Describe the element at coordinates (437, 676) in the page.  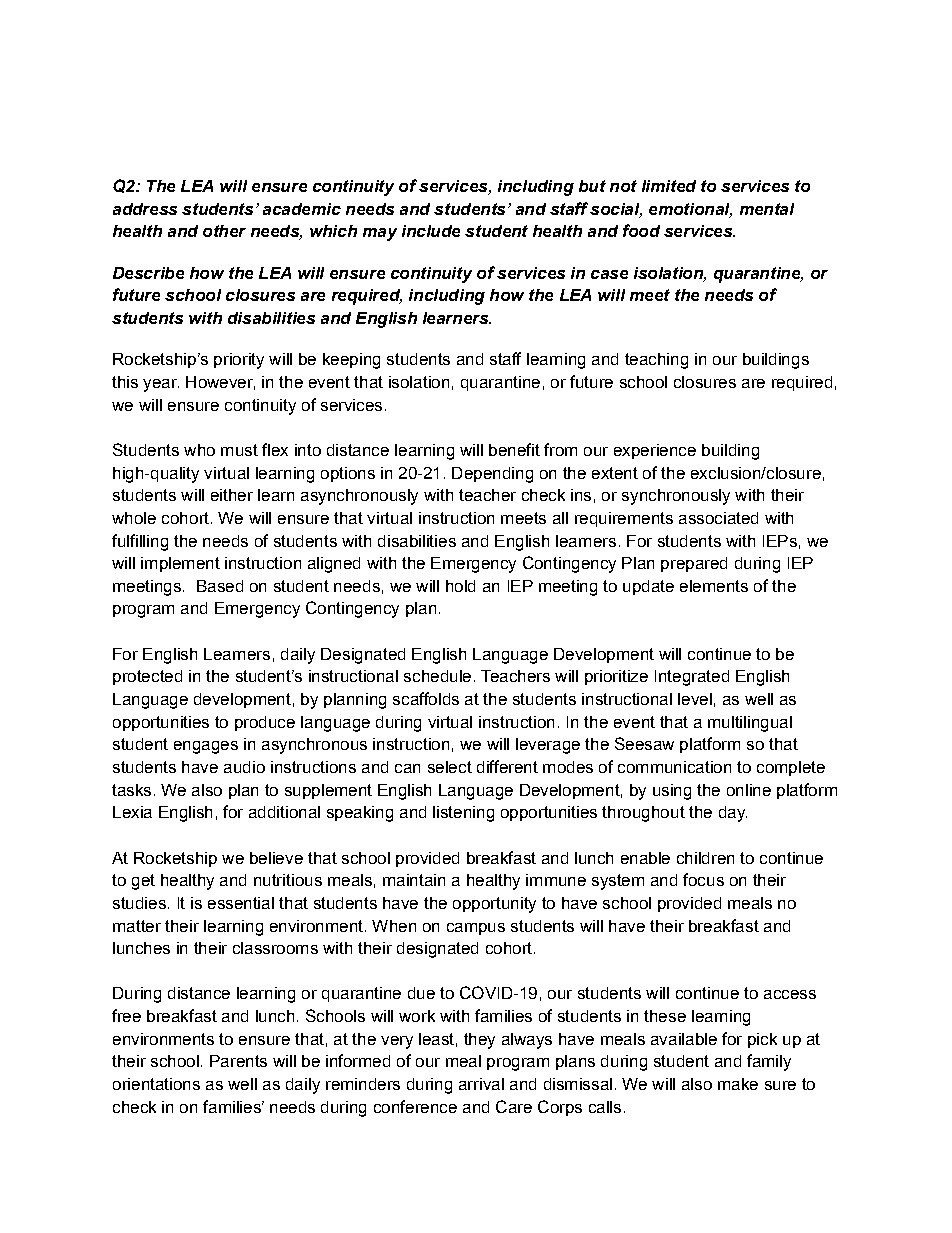
I see `schedule` at that location.
